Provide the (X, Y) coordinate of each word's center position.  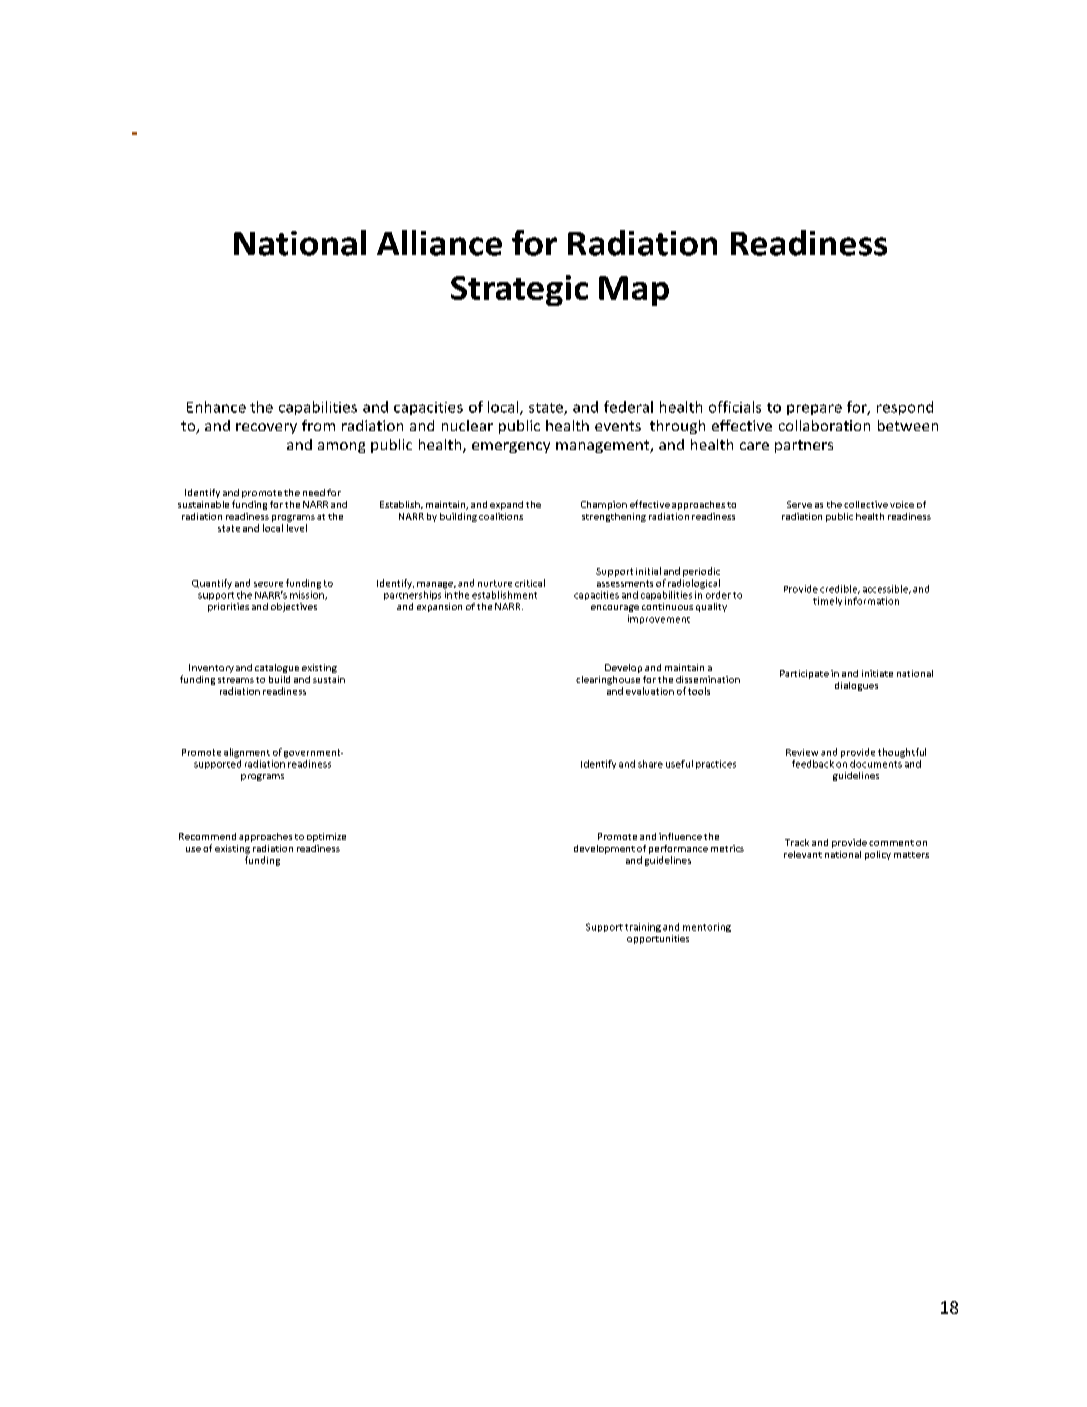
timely (827, 601)
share (650, 764)
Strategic (519, 290)
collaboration (824, 425)
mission (308, 595)
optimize (326, 837)
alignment (247, 753)
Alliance (439, 243)
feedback (813, 764)
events (618, 426)
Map (634, 291)
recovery (266, 428)
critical (530, 583)
